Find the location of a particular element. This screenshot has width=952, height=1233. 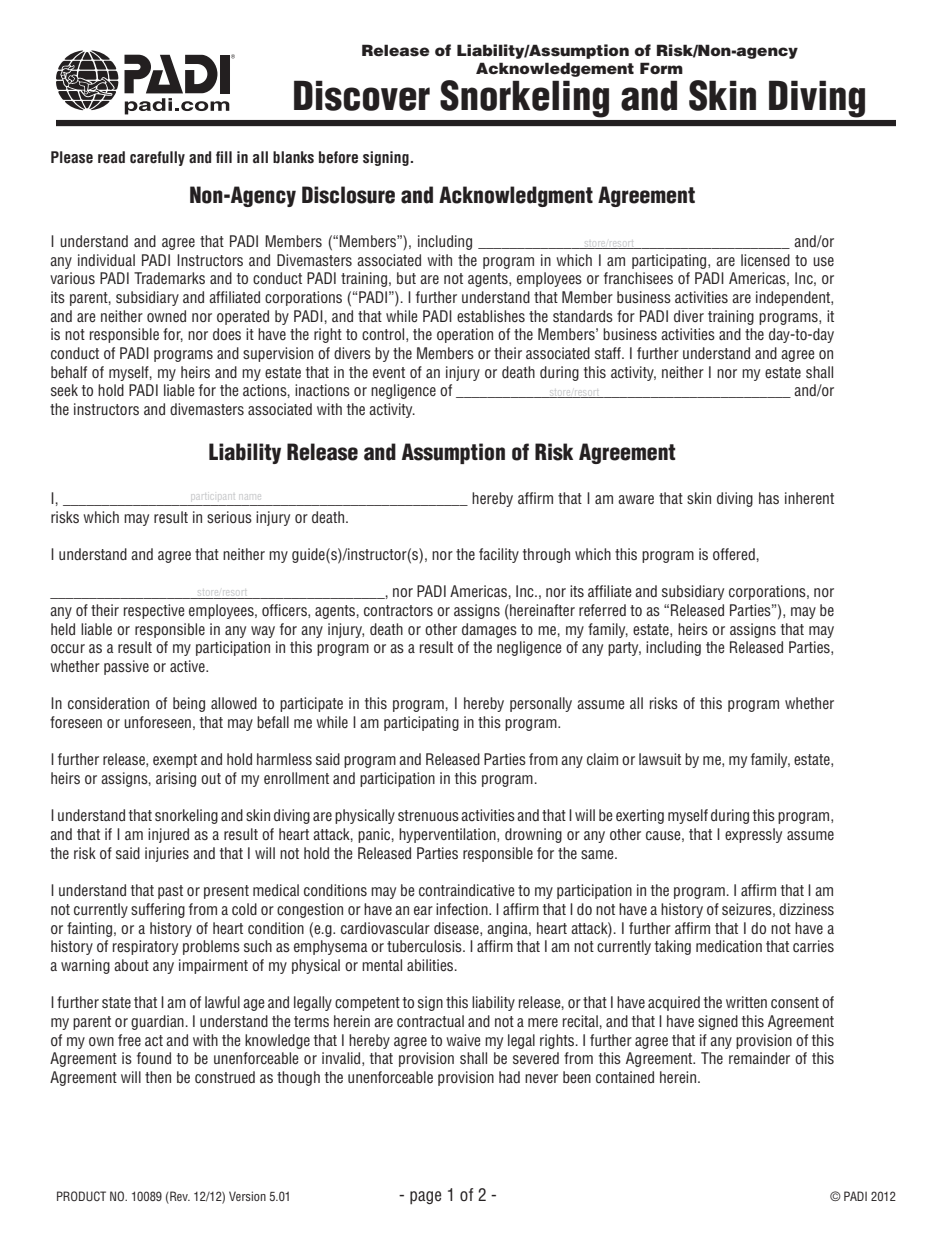

Form is located at coordinates (661, 68).
